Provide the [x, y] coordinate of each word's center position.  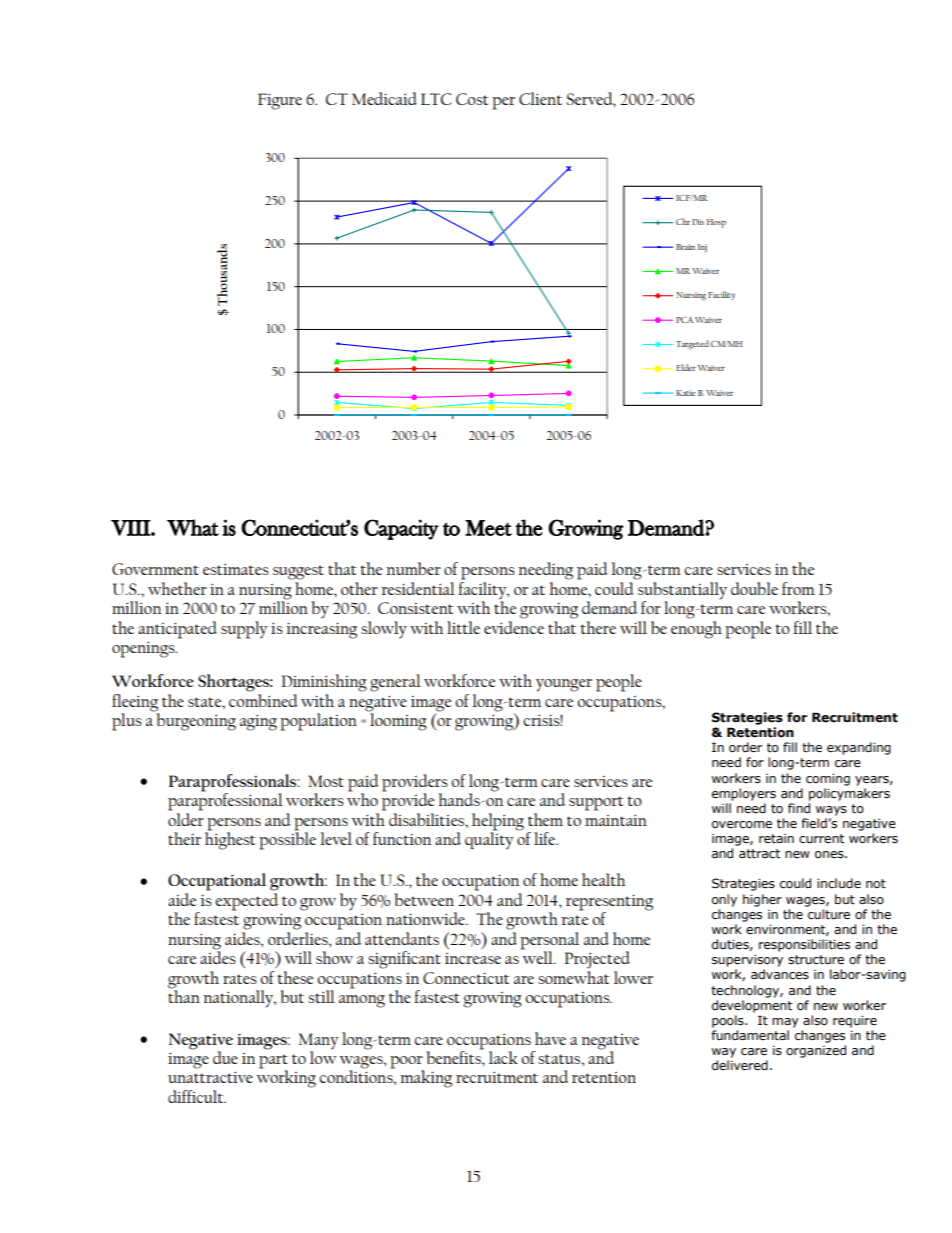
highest [230, 840]
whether [177, 588]
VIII [131, 528]
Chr [683, 221]
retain [776, 839]
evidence [514, 627]
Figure [280, 101]
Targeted [692, 345]
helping [498, 823]
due [225, 1057]
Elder [686, 367]
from [798, 588]
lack [503, 1057]
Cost [472, 99]
